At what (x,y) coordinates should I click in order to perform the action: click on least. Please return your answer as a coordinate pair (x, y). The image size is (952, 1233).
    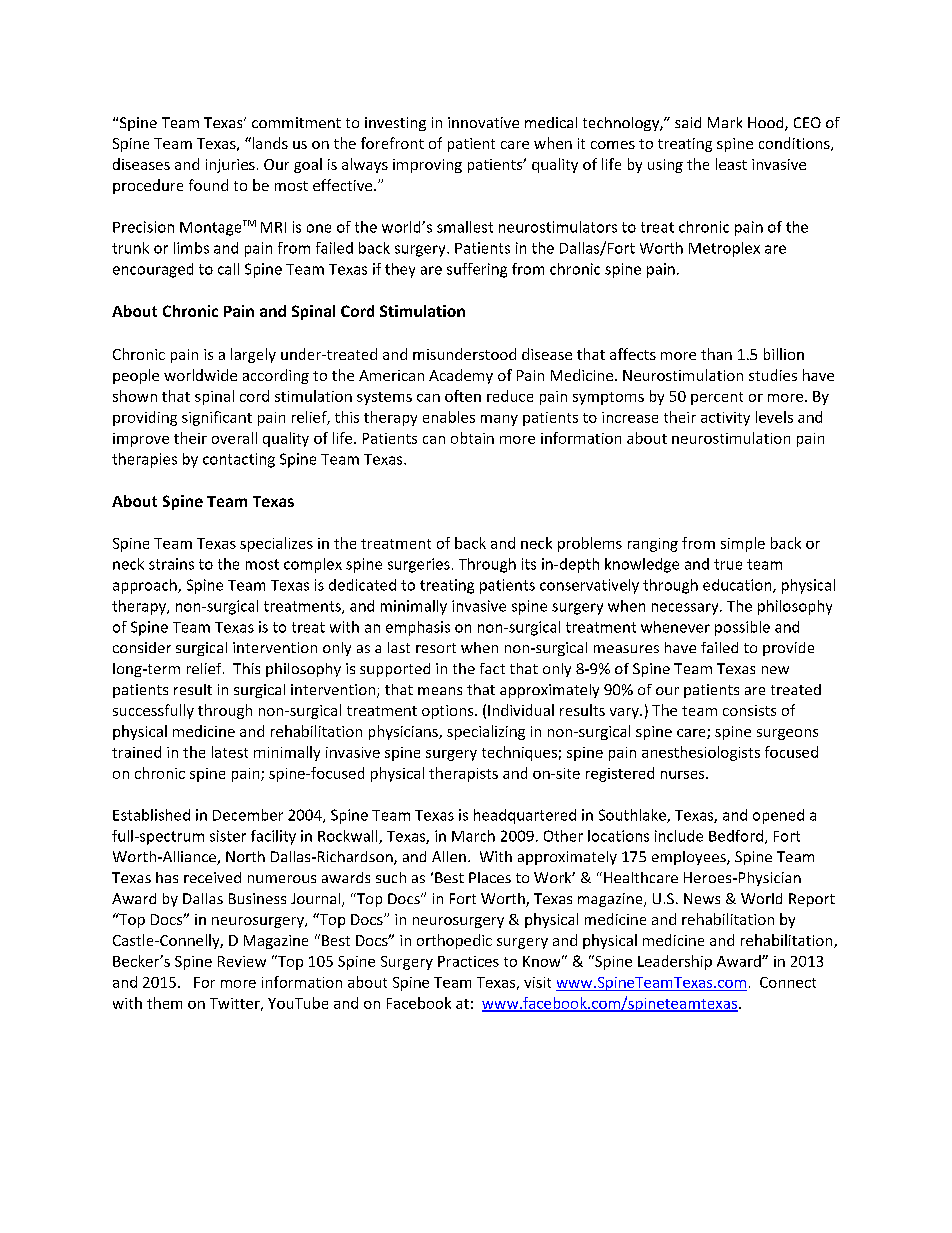
    Looking at the image, I should click on (731, 164).
